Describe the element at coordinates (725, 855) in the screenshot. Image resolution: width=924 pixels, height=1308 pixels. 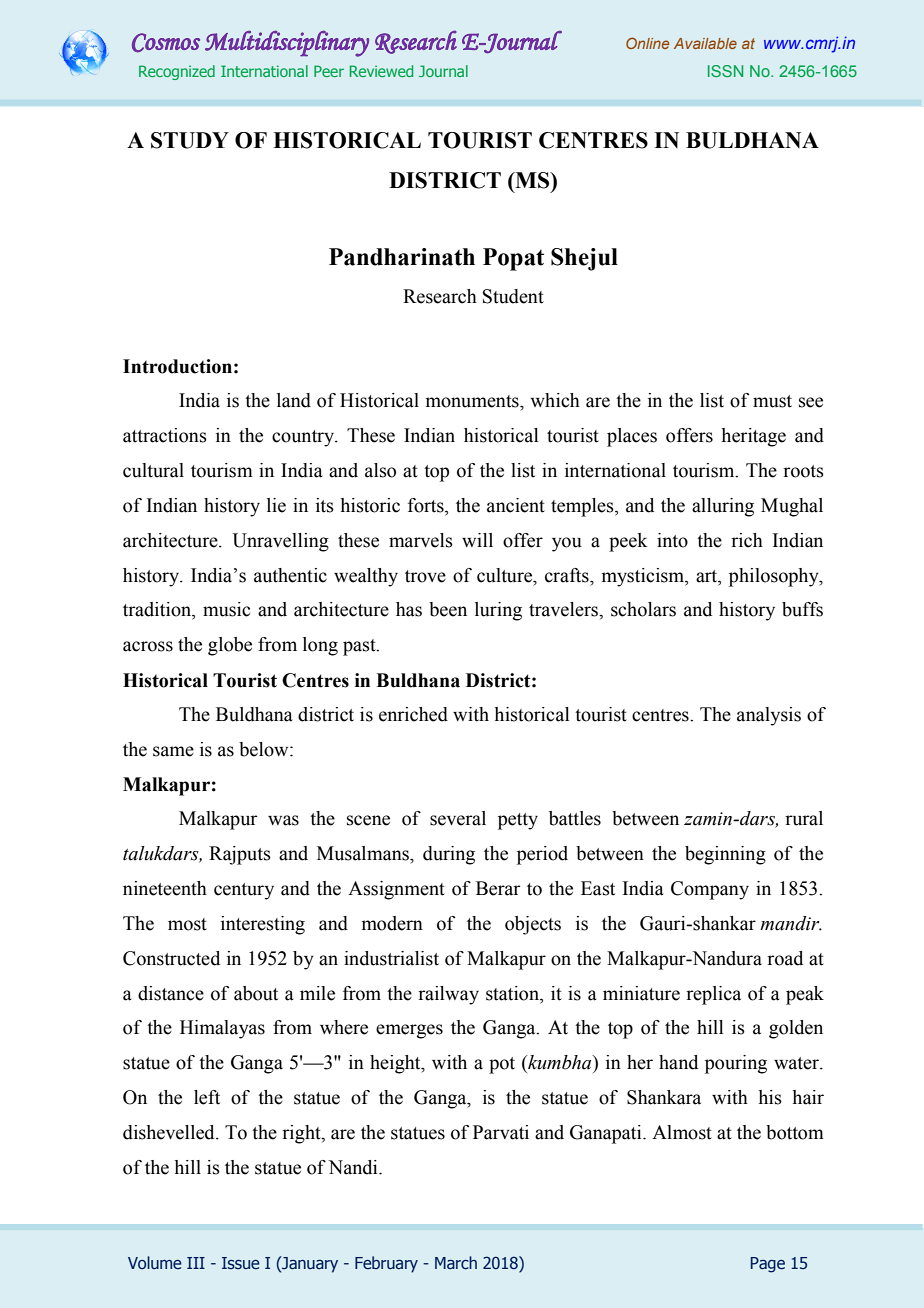
I see `beginning` at that location.
